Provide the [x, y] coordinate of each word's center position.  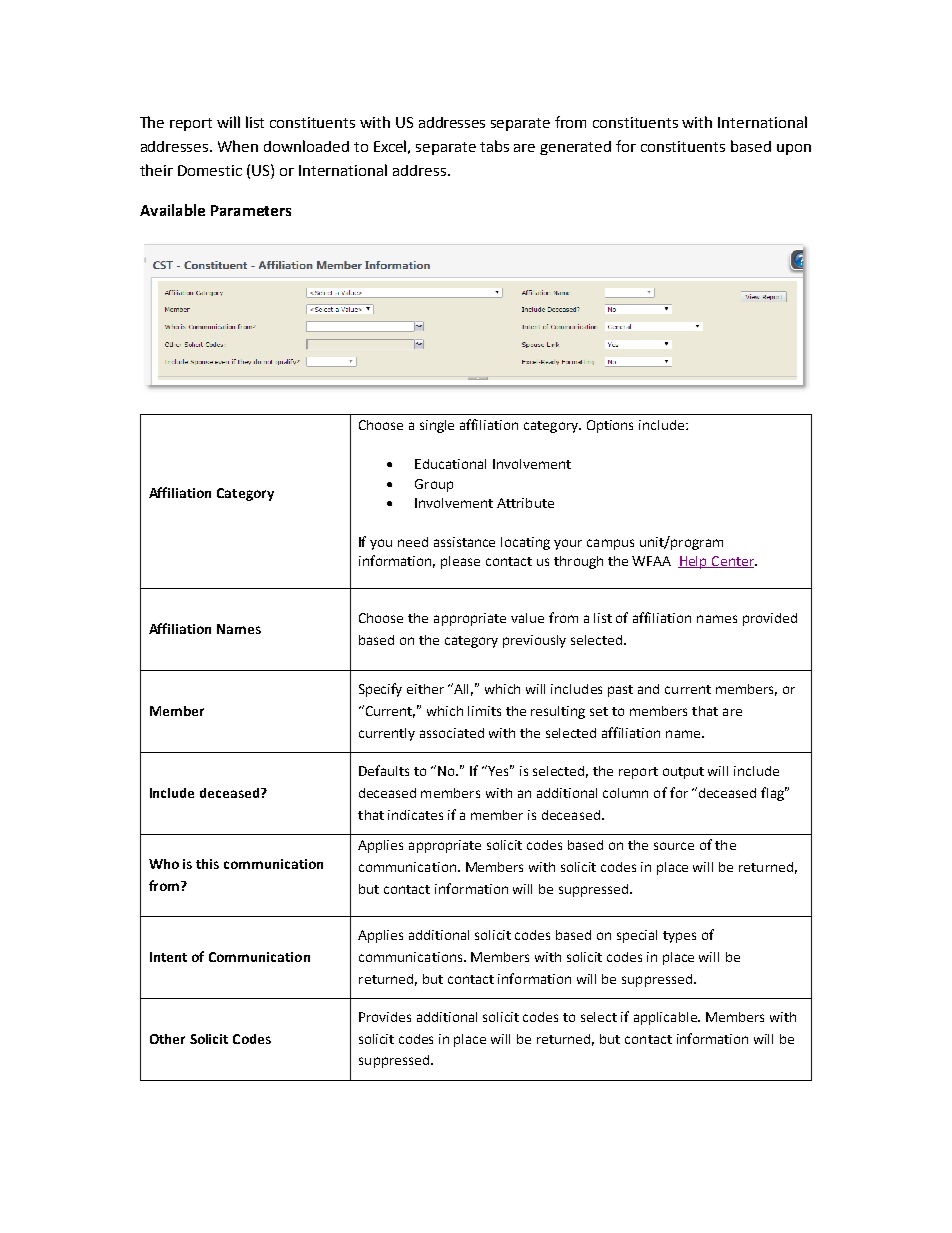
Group [434, 485]
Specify [380, 690]
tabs [494, 146]
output [683, 773]
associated [452, 733]
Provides [385, 1017]
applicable [666, 1018]
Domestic [210, 170]
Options [610, 426]
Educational [450, 464]
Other [167, 1039]
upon [794, 149]
